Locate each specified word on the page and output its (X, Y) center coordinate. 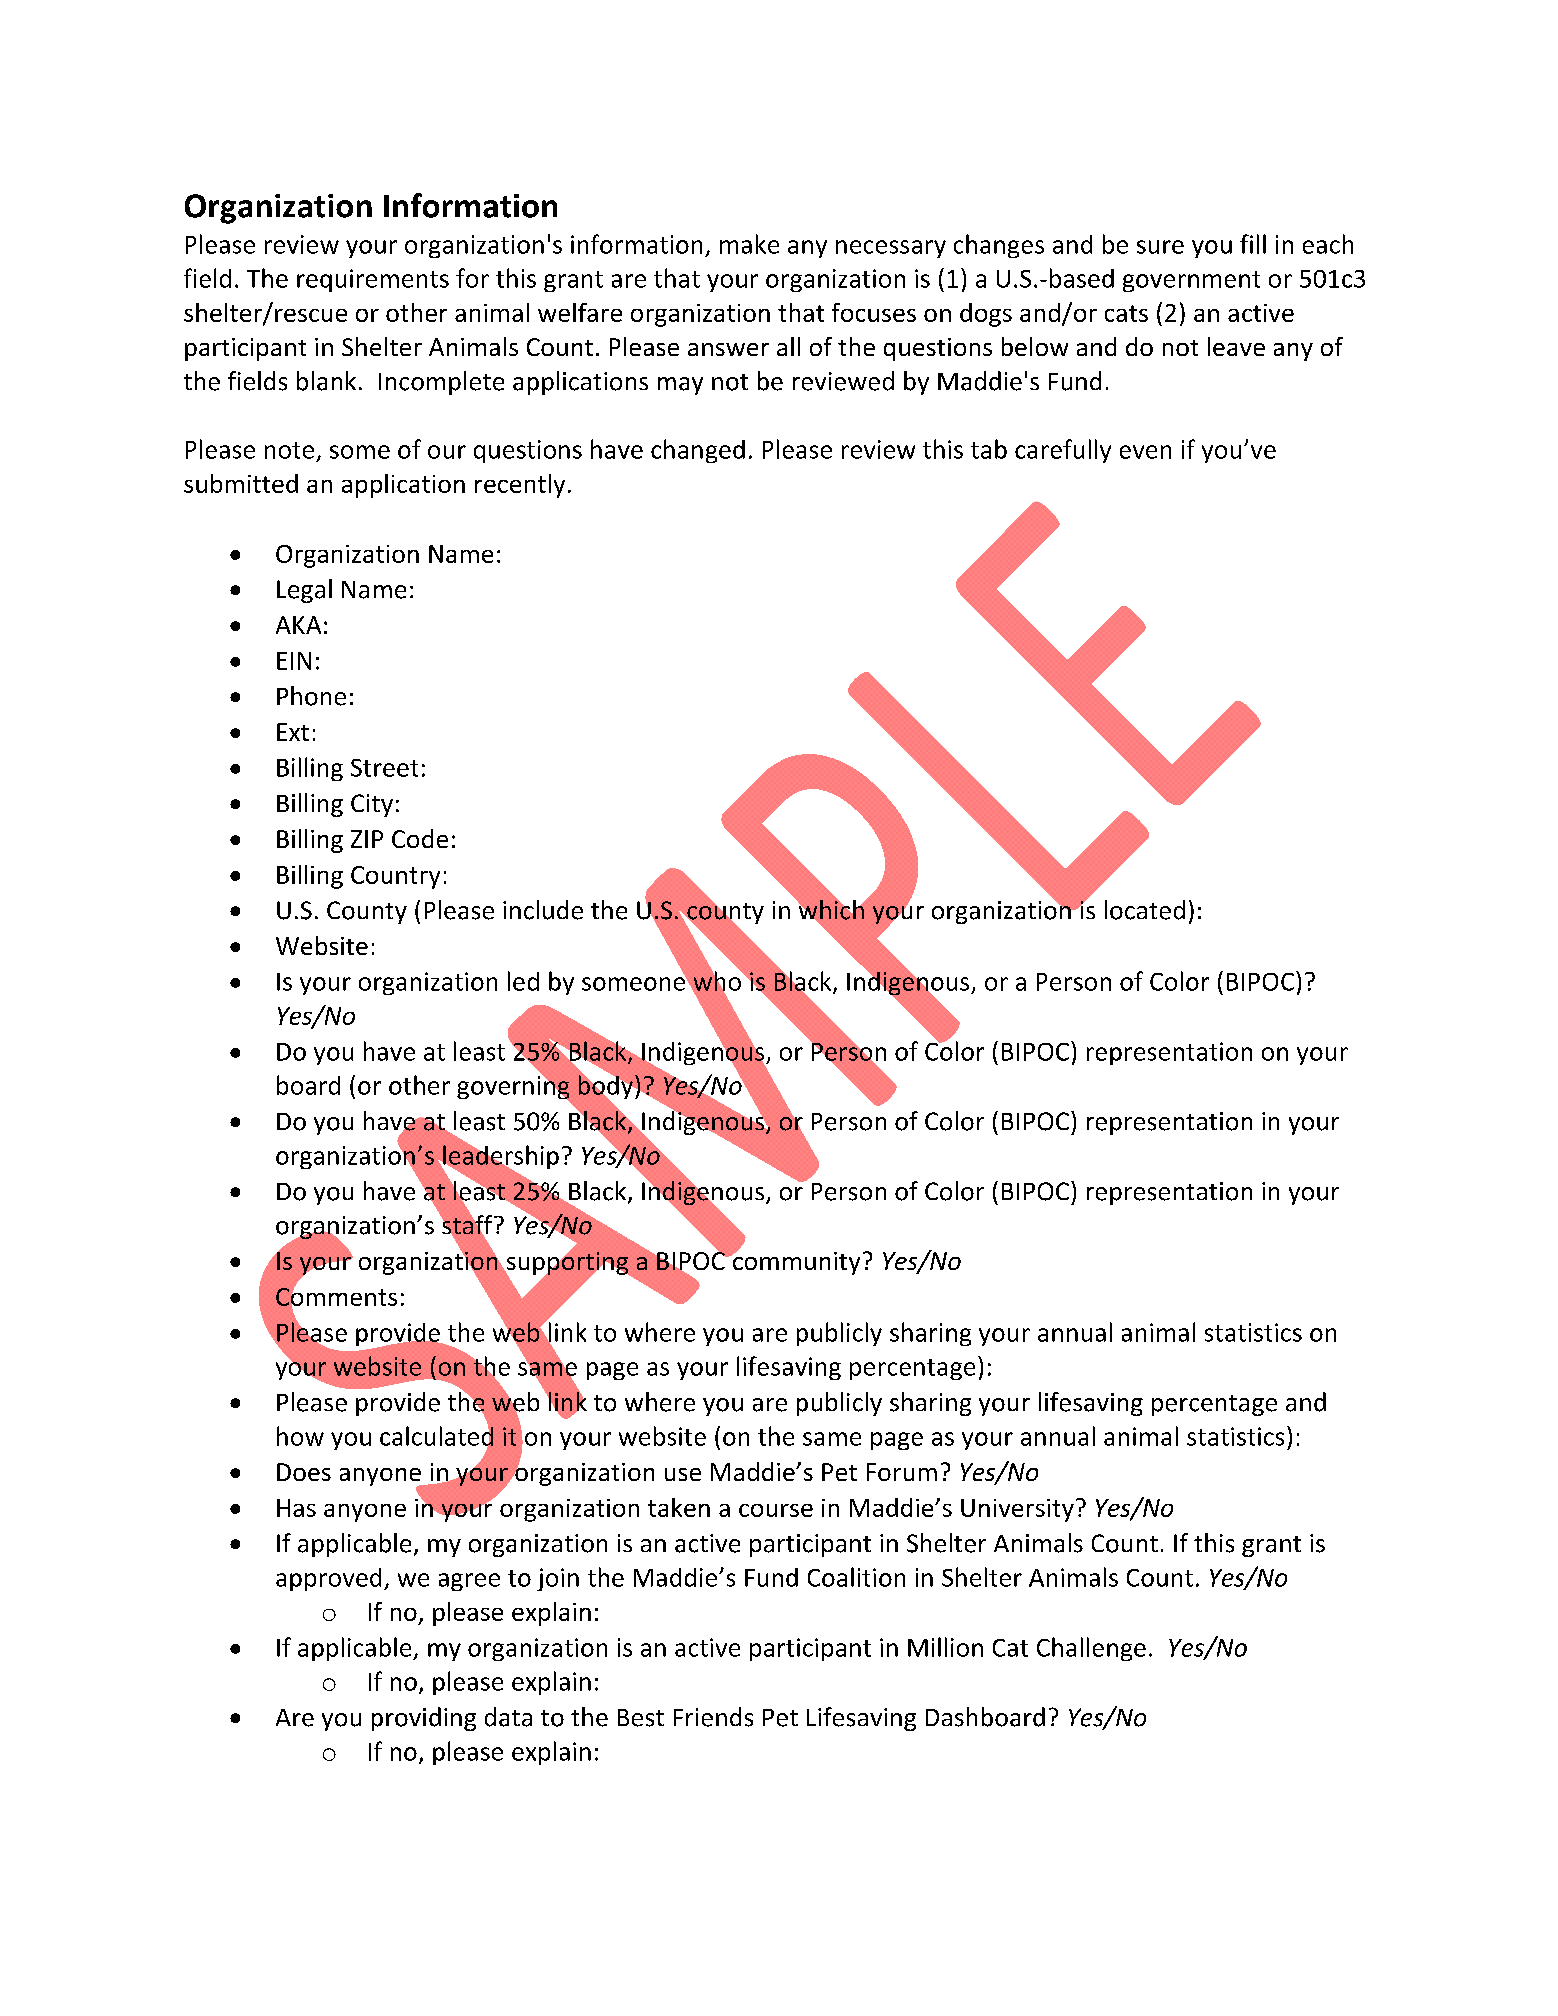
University (1017, 1510)
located (1145, 910)
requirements (373, 280)
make (749, 244)
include (543, 910)
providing (424, 1719)
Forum (902, 1472)
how (300, 1436)
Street (384, 768)
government (1191, 281)
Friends (713, 1717)
